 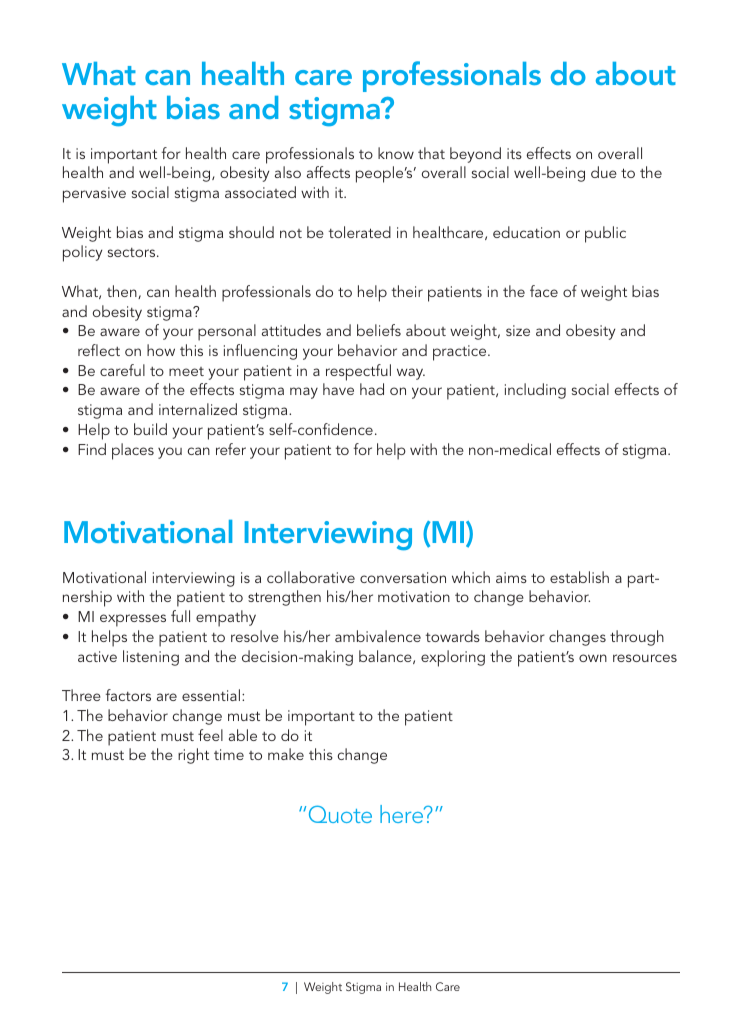 What do you see at coordinates (186, 371) in the page?
I see `meet` at bounding box center [186, 371].
